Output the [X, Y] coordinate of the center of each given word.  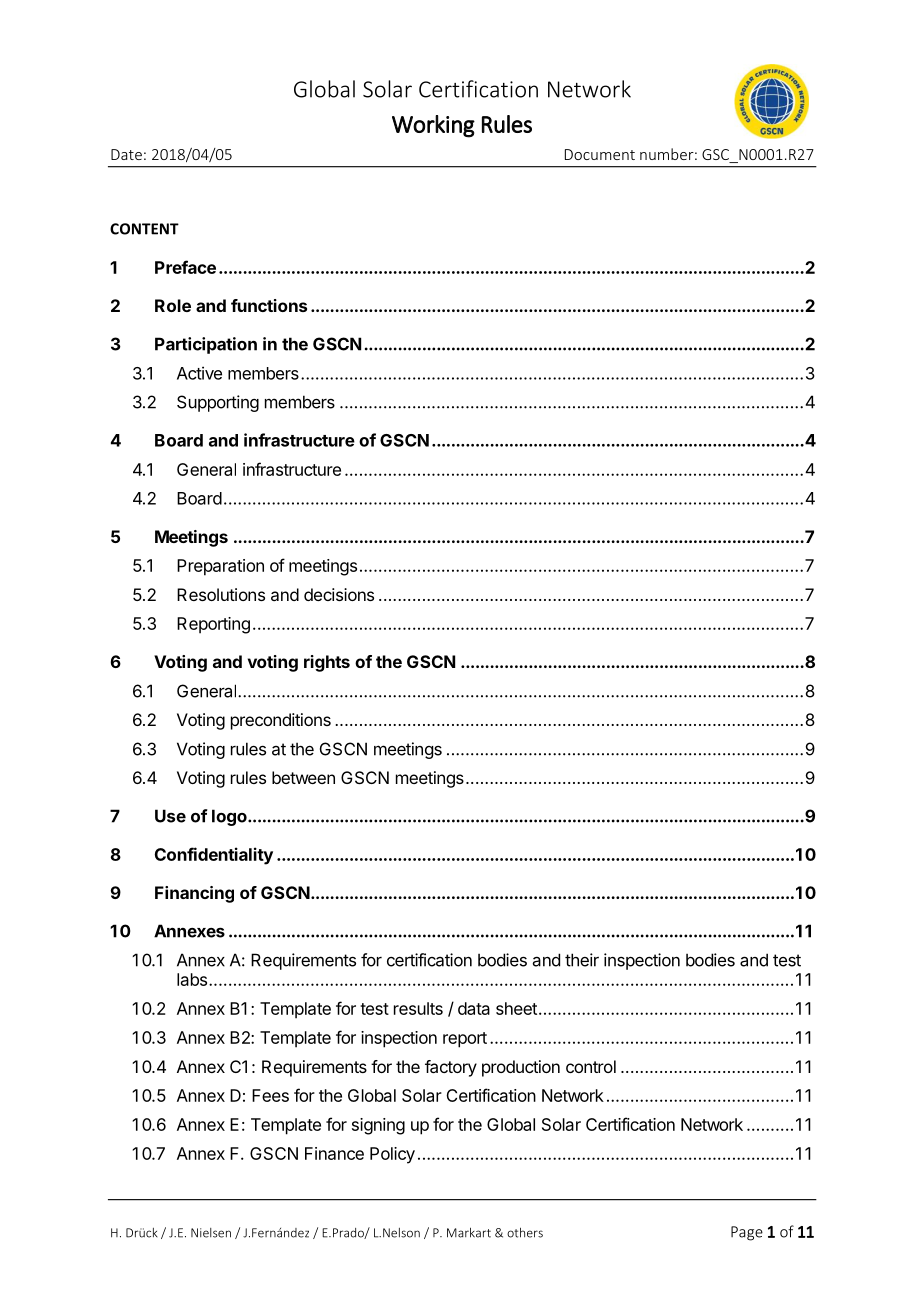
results [418, 1008]
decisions [339, 594]
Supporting [218, 403]
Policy [392, 1155]
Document [600, 154]
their [582, 960]
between [303, 777]
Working [433, 126]
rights [327, 663]
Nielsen [211, 1233]
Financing [194, 894]
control [591, 1066]
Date [126, 154]
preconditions [281, 721]
